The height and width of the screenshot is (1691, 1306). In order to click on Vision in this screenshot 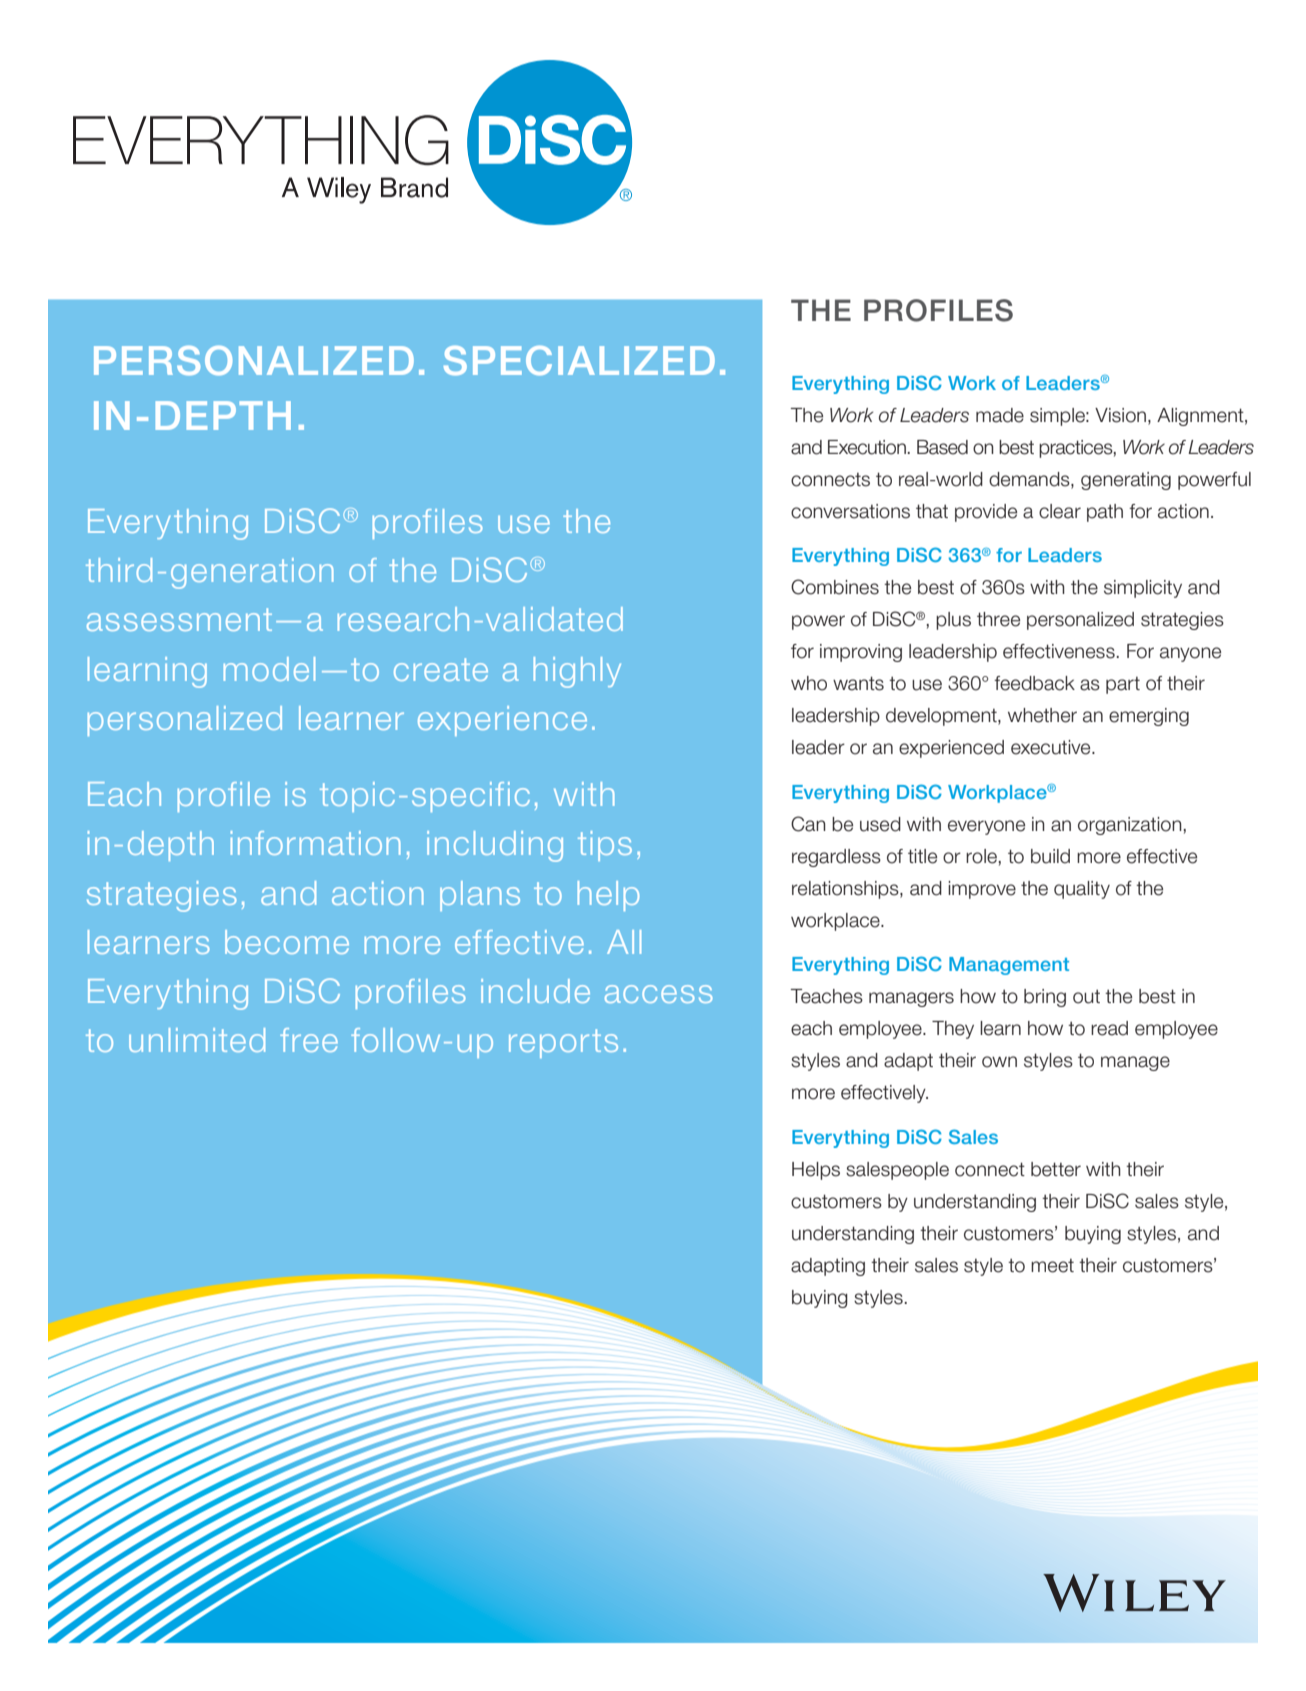, I will do `click(1120, 415)`.
